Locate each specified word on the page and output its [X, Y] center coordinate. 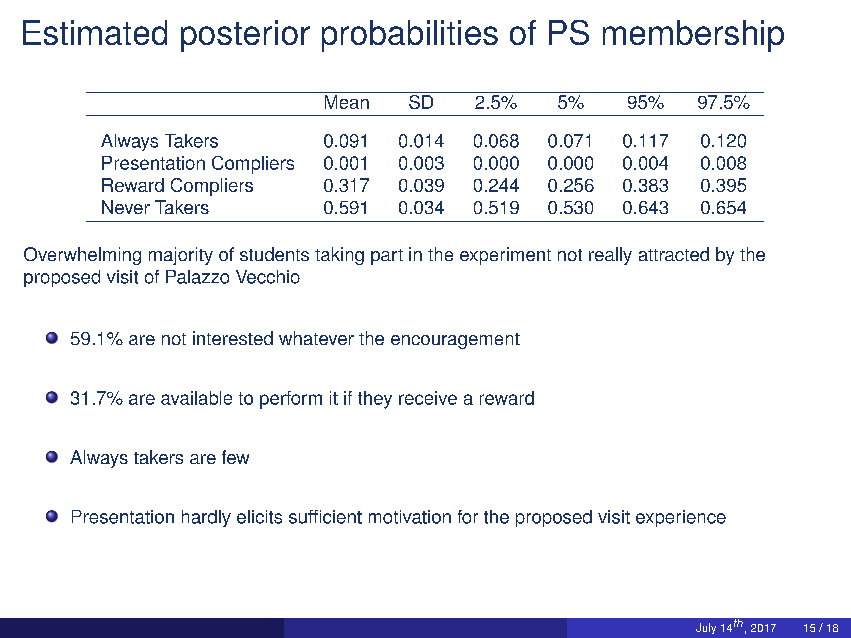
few [235, 457]
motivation [410, 517]
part [387, 257]
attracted [674, 254]
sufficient [325, 517]
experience [681, 518]
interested [233, 338]
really [610, 256]
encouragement [455, 341]
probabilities [410, 36]
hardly [206, 518]
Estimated [95, 32]
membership [693, 36]
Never [126, 207]
